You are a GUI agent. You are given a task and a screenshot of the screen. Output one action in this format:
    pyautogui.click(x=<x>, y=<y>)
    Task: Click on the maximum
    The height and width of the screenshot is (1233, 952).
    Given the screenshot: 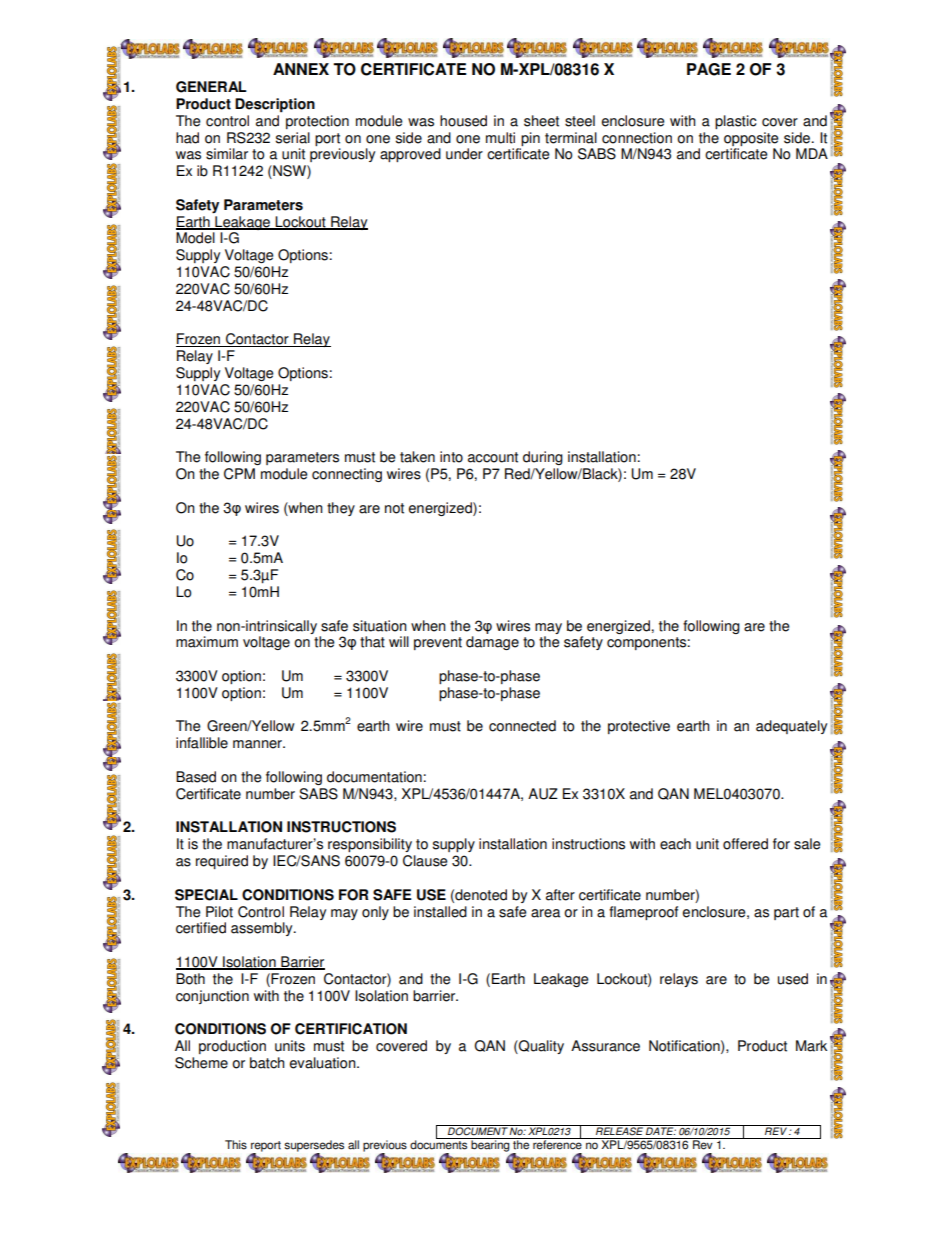 What is the action you would take?
    pyautogui.click(x=207, y=642)
